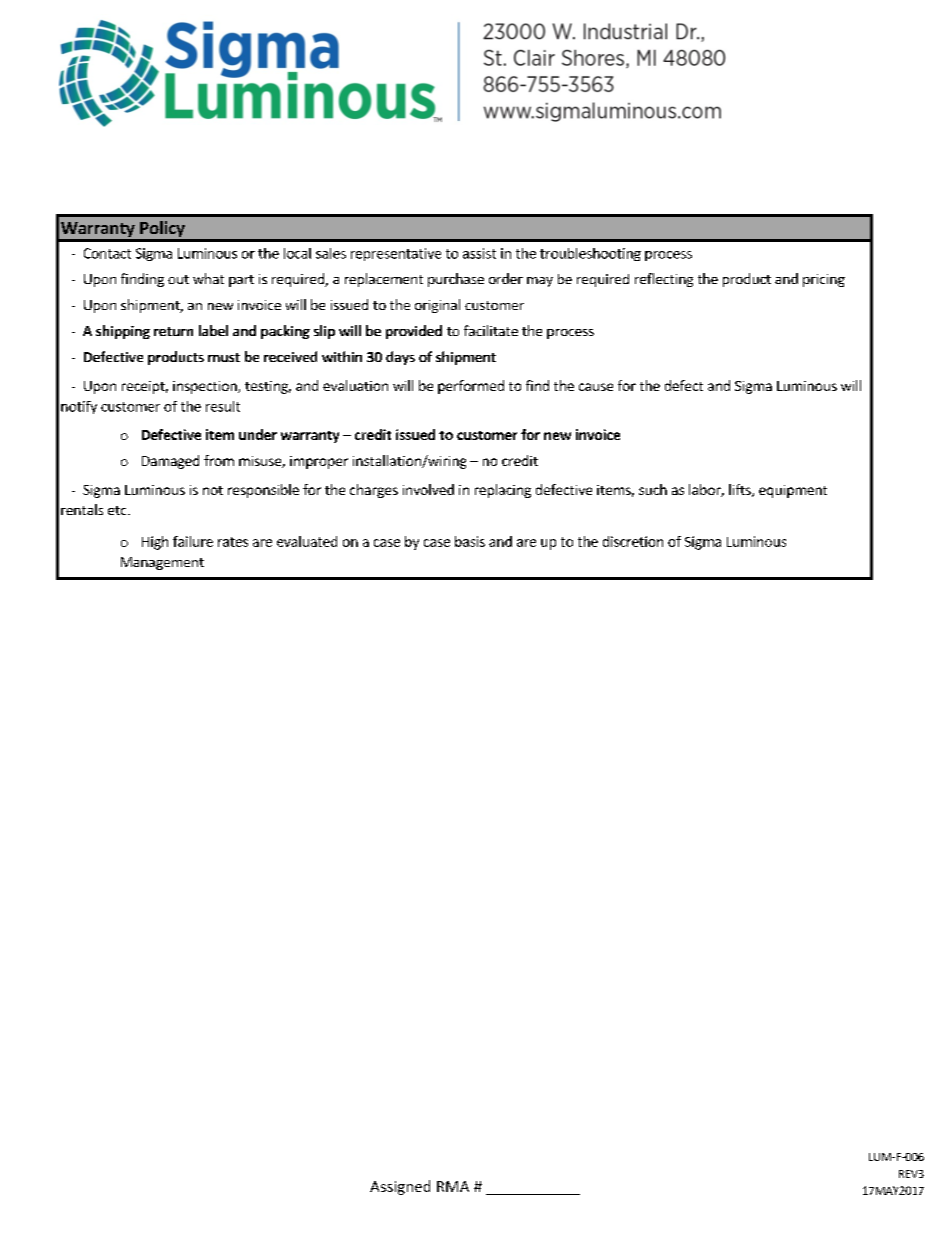  I want to click on Management, so click(162, 563).
